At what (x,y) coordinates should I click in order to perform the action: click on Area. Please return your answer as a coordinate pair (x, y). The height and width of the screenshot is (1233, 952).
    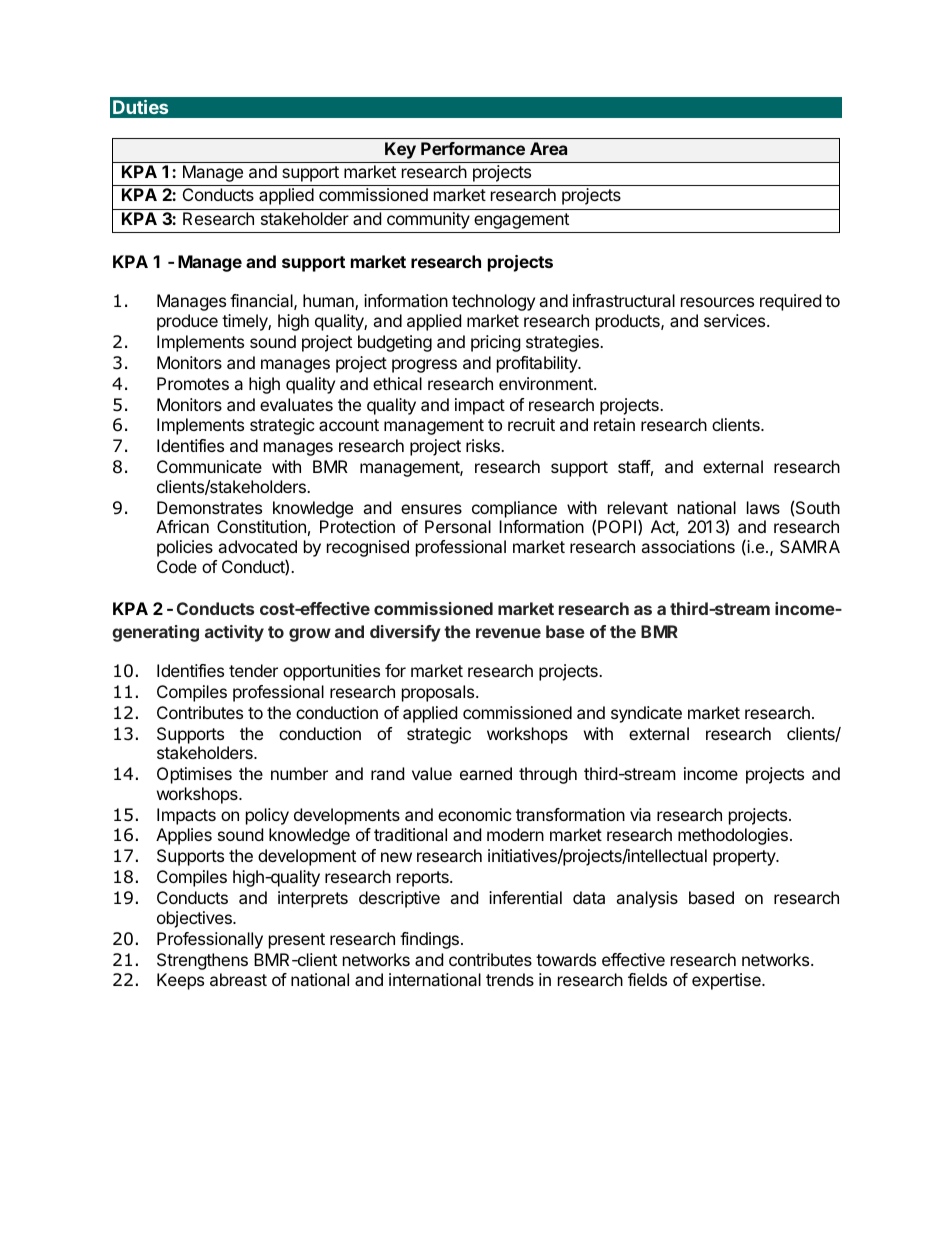
    Looking at the image, I should click on (548, 148).
